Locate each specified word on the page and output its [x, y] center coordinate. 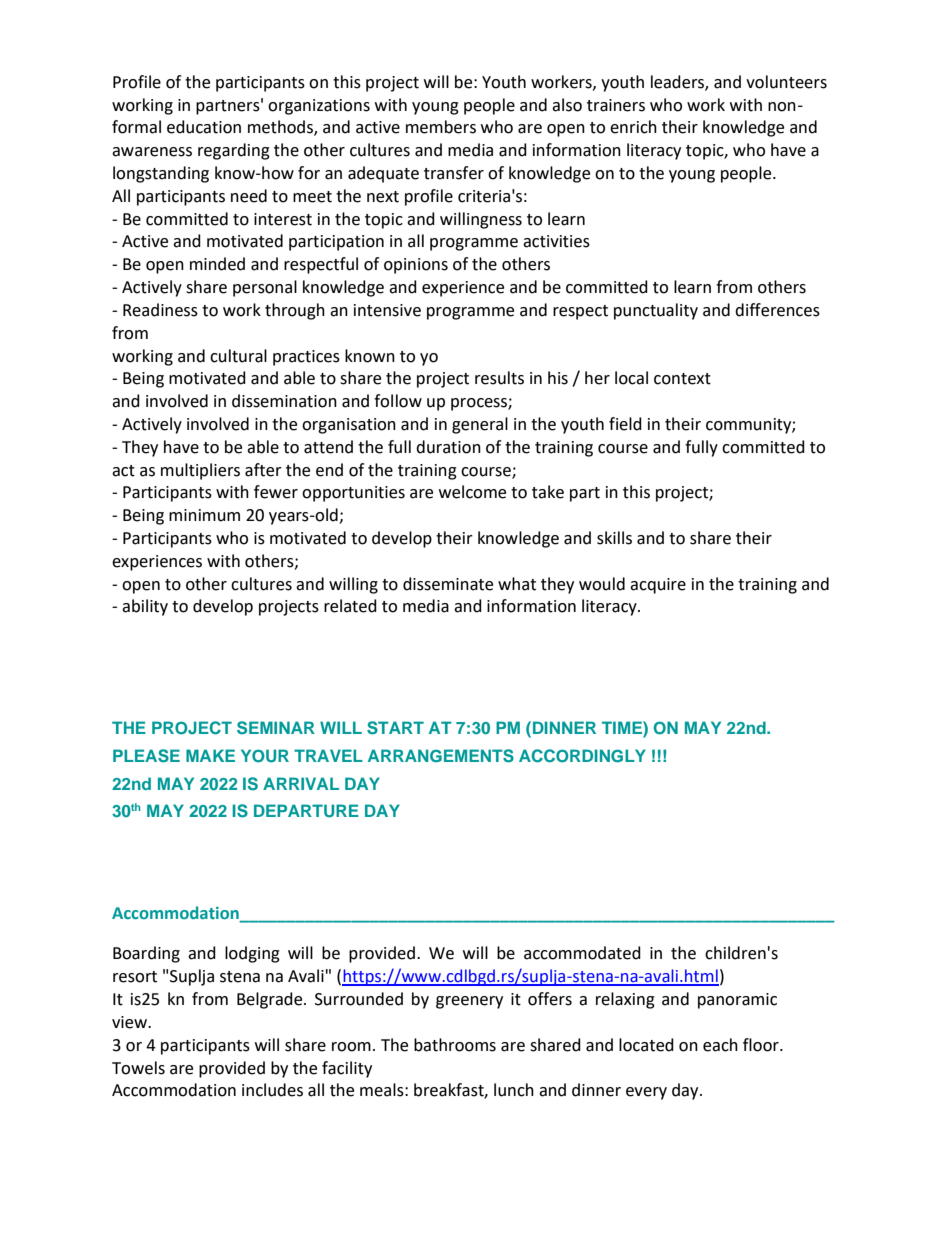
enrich [633, 127]
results [499, 378]
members [441, 127]
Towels [138, 1068]
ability [145, 607]
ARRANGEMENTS [441, 756]
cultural [238, 356]
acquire [658, 586]
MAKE [210, 755]
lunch [514, 1090]
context [682, 379]
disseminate [448, 584]
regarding [234, 151]
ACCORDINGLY [582, 756]
